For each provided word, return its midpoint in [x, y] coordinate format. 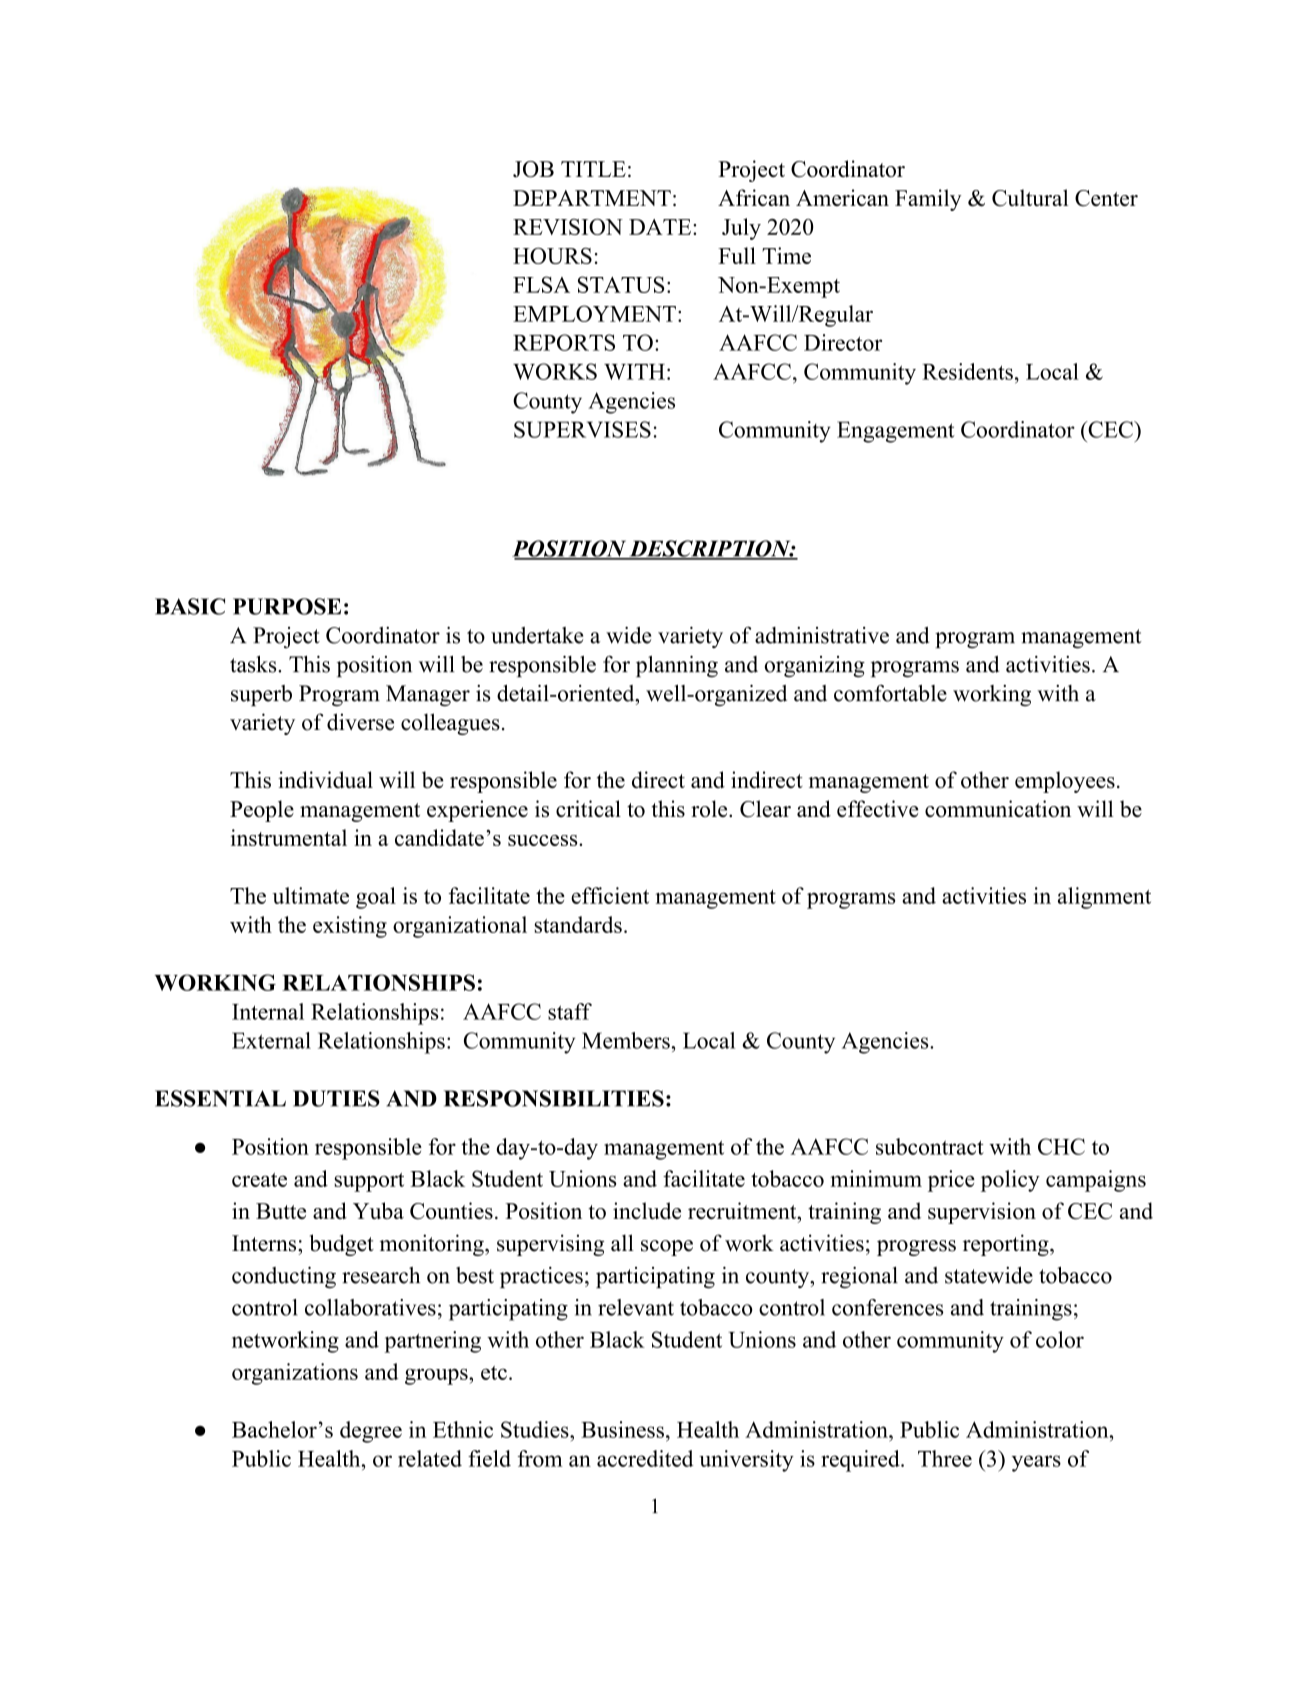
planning [677, 666]
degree [371, 1432]
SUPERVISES [582, 429]
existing [350, 927]
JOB [533, 169]
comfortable [890, 693]
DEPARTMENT [592, 198]
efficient [610, 895]
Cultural [1030, 198]
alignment [1104, 898]
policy [1010, 1181]
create [259, 1180]
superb [261, 695]
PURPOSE [287, 606]
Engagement [896, 432]
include [647, 1210]
